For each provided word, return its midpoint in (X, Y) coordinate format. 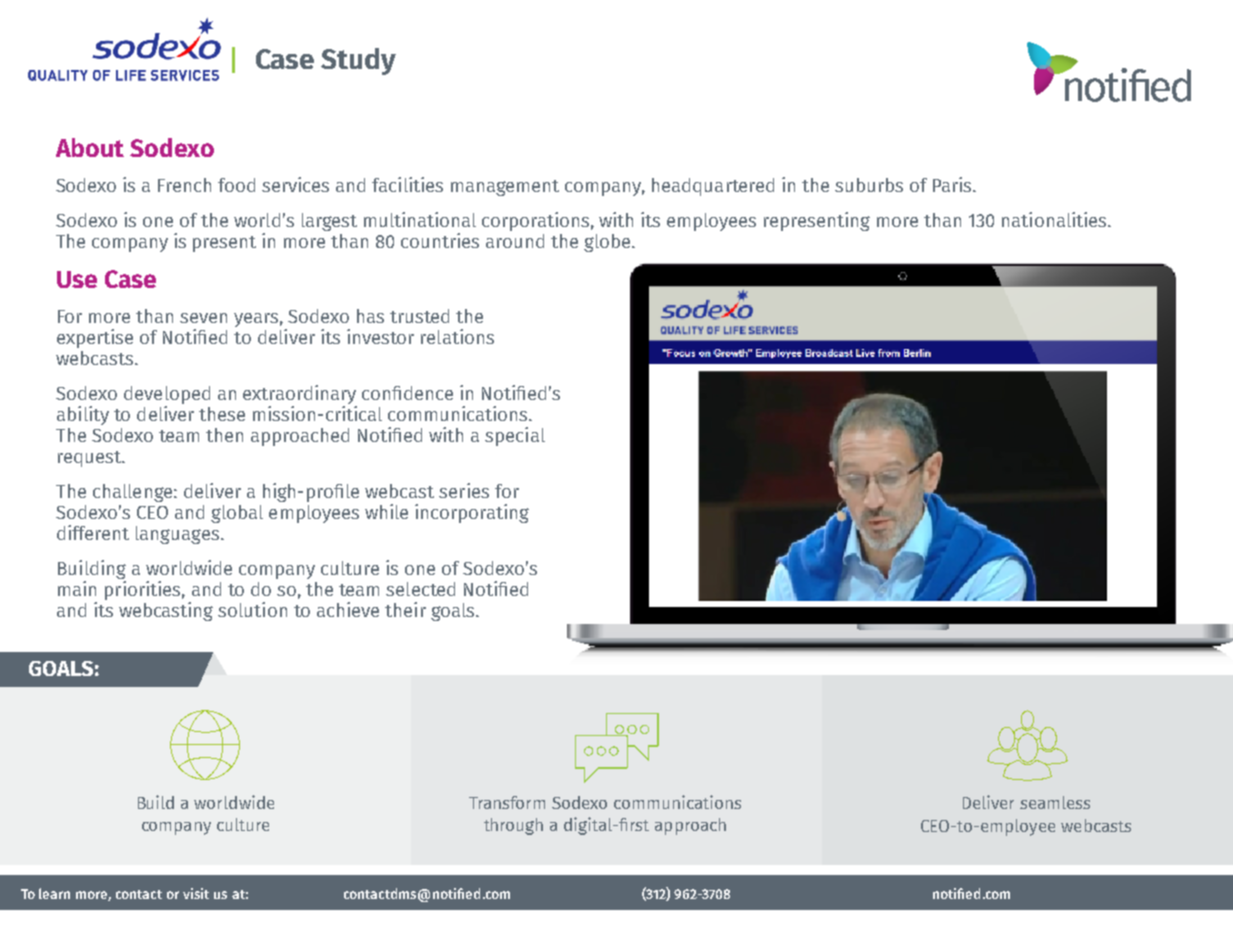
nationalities (1055, 219)
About (90, 147)
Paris (953, 184)
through (513, 826)
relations (457, 336)
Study (358, 61)
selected (420, 589)
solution (252, 609)
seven (203, 318)
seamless (1055, 802)
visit (196, 893)
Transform (507, 802)
